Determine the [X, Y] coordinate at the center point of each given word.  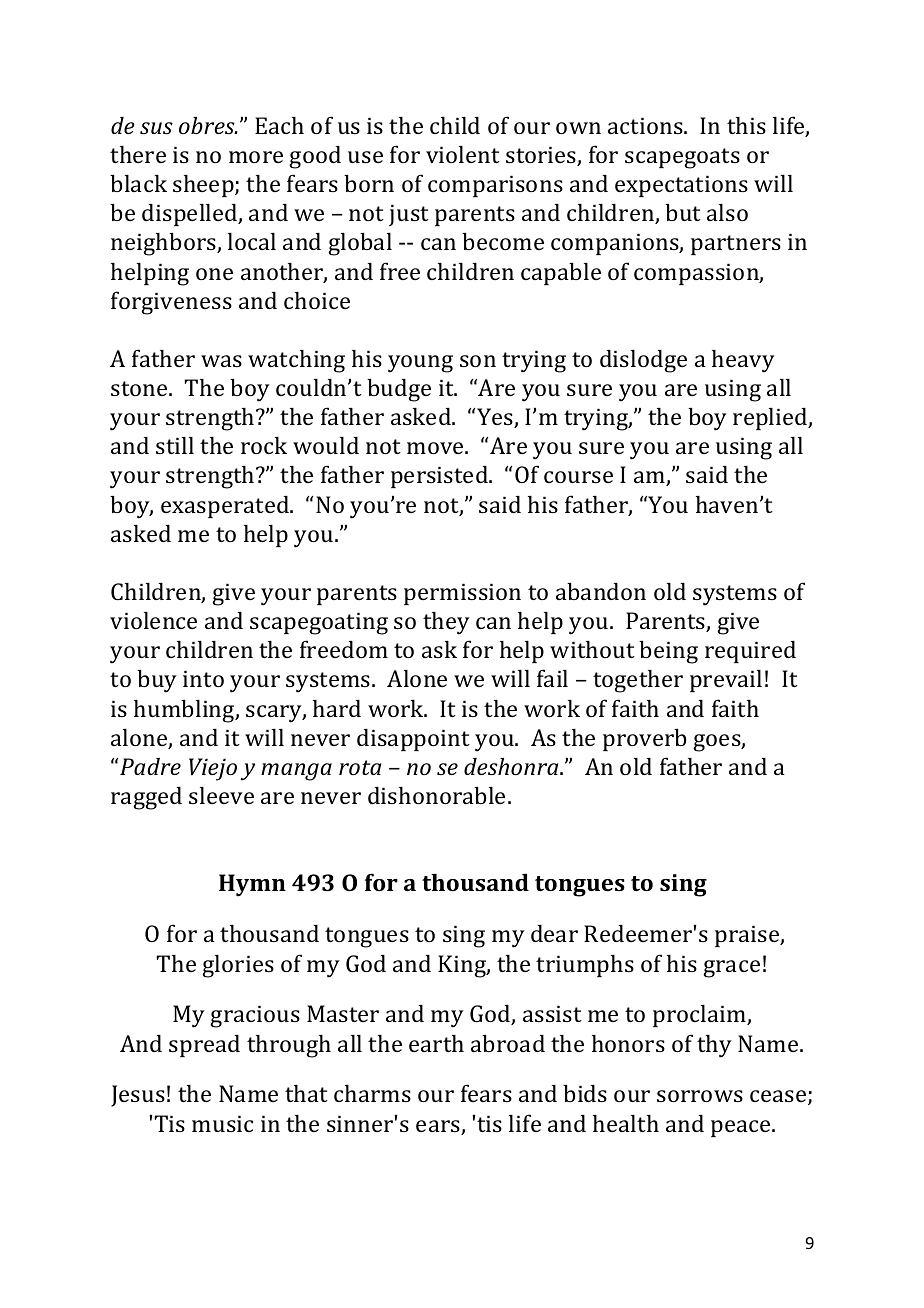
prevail [726, 680]
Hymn [252, 885]
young [420, 364]
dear [554, 933]
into [203, 678]
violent [463, 154]
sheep [204, 185]
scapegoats [682, 158]
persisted [440, 476]
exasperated [226, 506]
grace [731, 969]
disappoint [413, 739]
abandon [601, 591]
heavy [743, 361]
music [222, 1123]
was [221, 361]
